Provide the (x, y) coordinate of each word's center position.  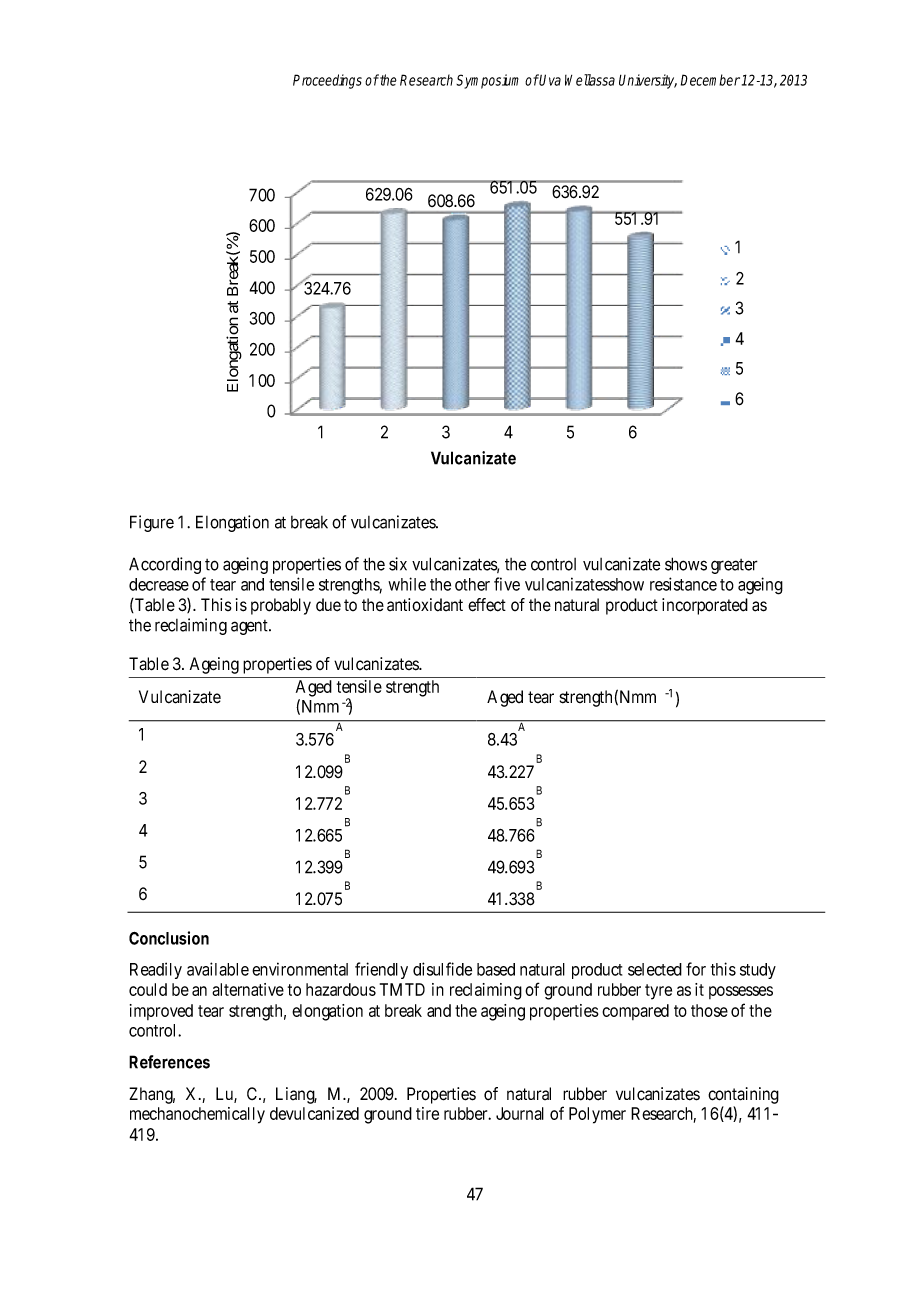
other (472, 584)
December (710, 80)
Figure (152, 523)
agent (250, 627)
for (696, 969)
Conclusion (169, 938)
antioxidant (425, 605)
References (169, 1062)
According (165, 565)
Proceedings (327, 81)
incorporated (705, 606)
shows (686, 564)
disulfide (442, 969)
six (398, 564)
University (648, 81)
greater (734, 566)
